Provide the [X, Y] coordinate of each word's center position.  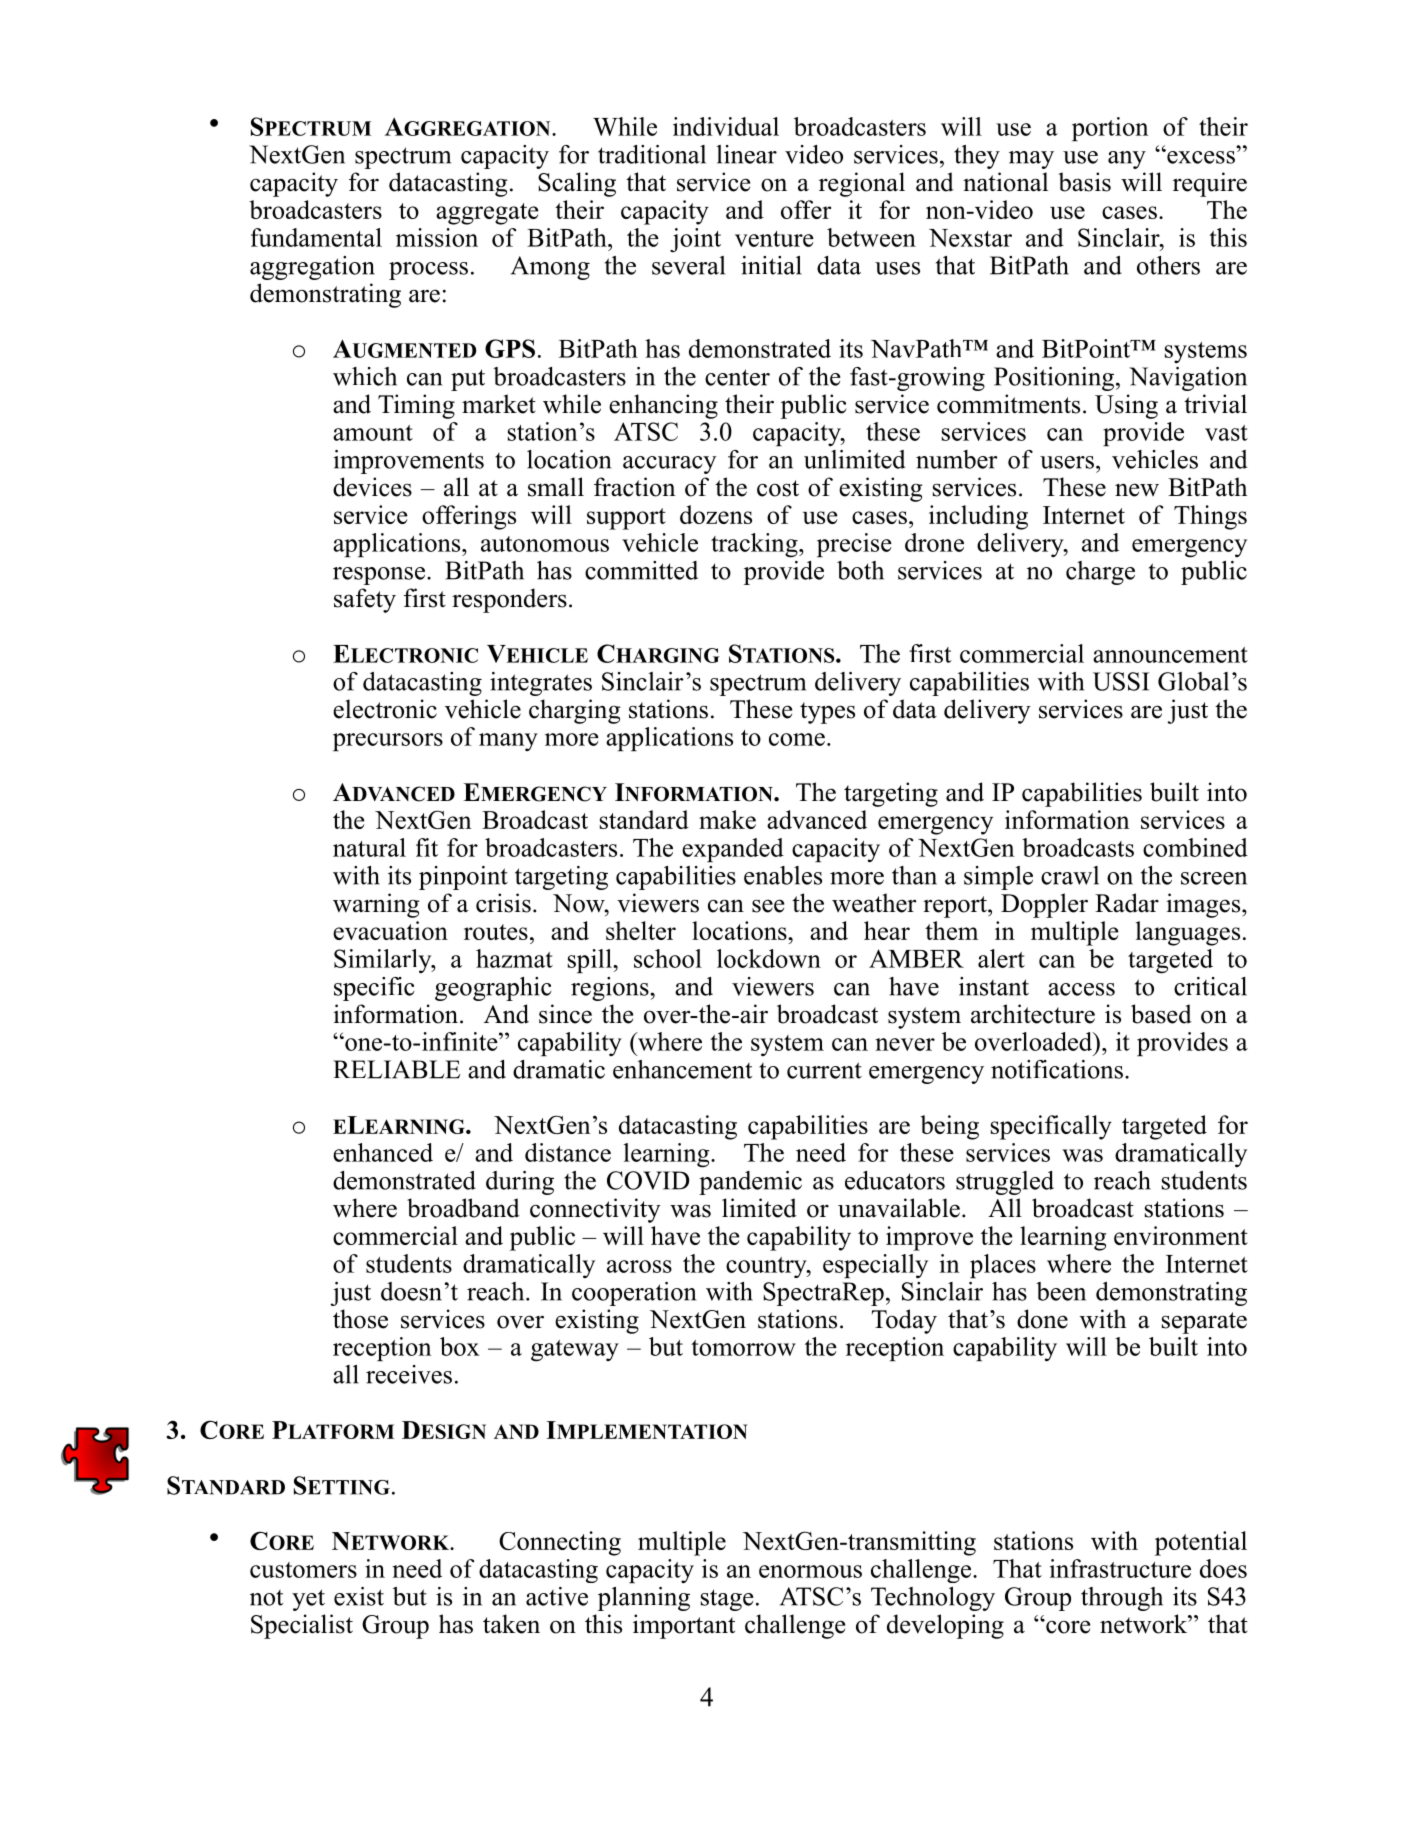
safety [365, 600]
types [827, 713]
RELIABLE [396, 1069]
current [824, 1070]
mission [437, 237]
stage [727, 1600]
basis [1084, 182]
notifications [1057, 1069]
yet [308, 1600]
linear [747, 154]
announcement [1170, 655]
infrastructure [1120, 1568]
